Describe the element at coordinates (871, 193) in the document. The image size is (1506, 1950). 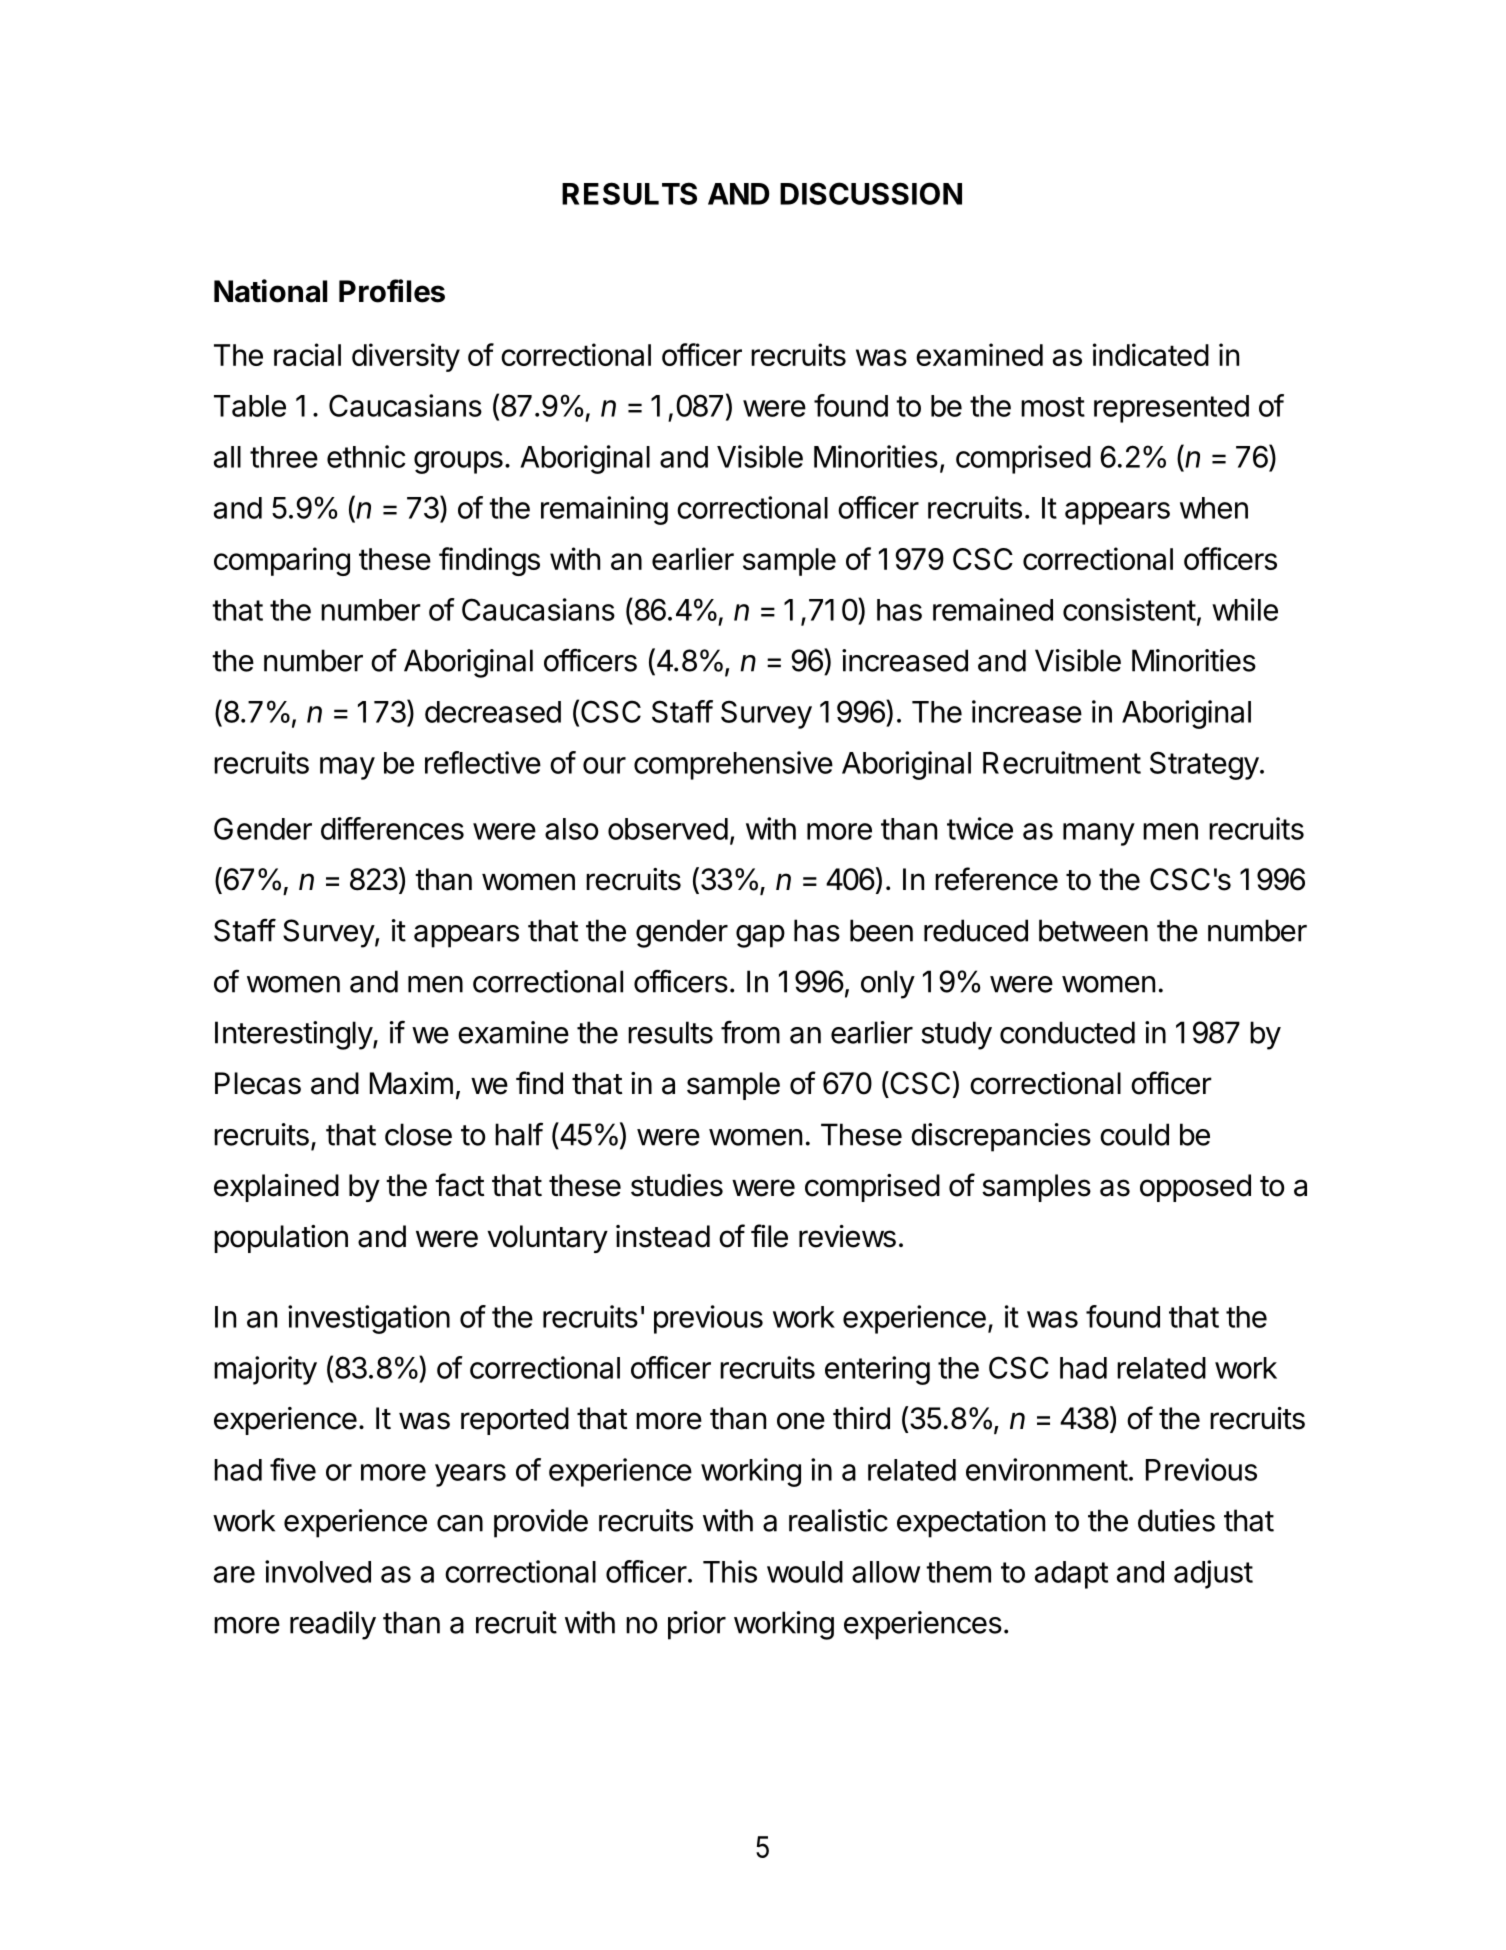
I see `DISCUSSION` at that location.
